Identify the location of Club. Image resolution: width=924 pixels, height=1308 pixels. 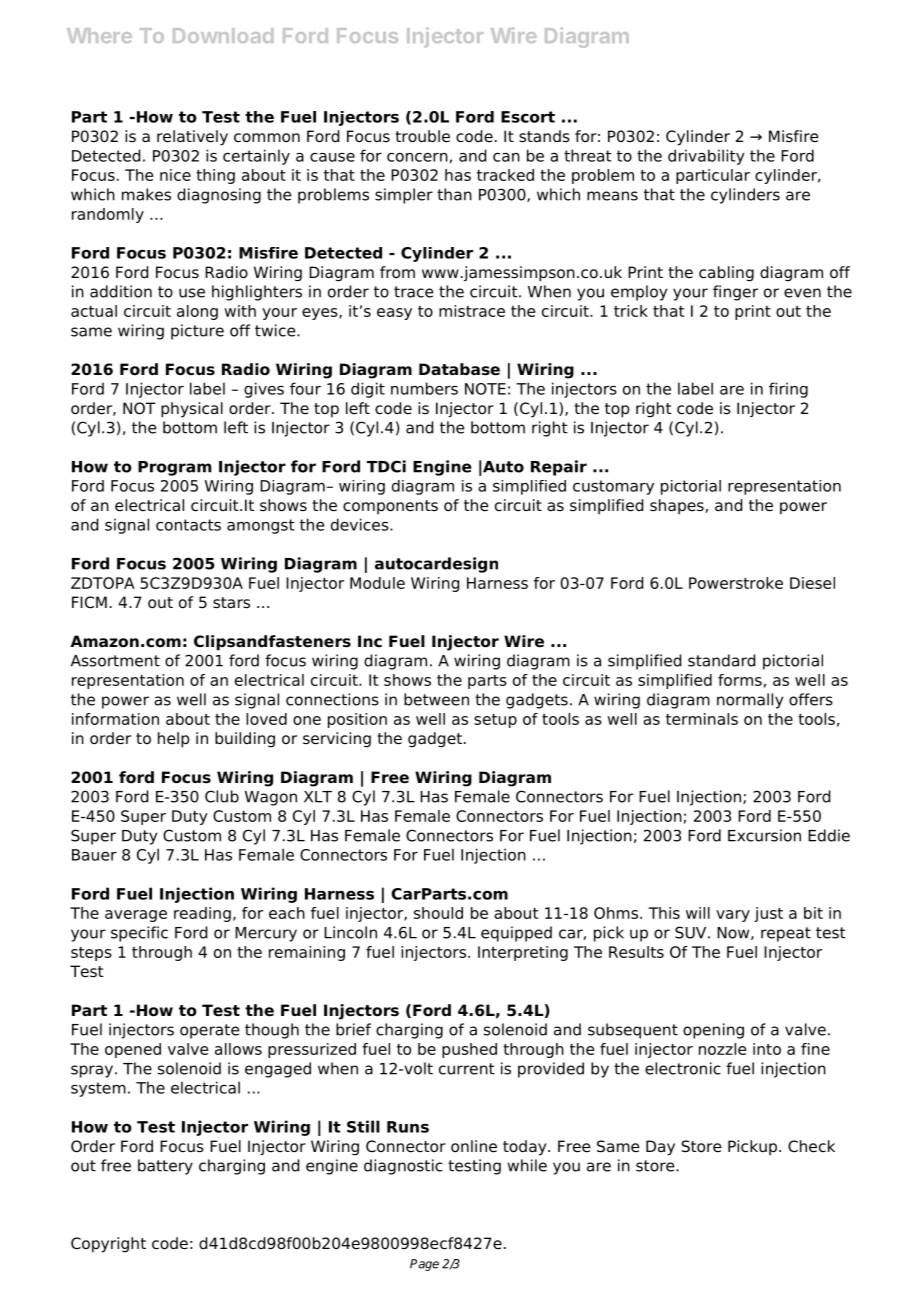
(222, 796).
